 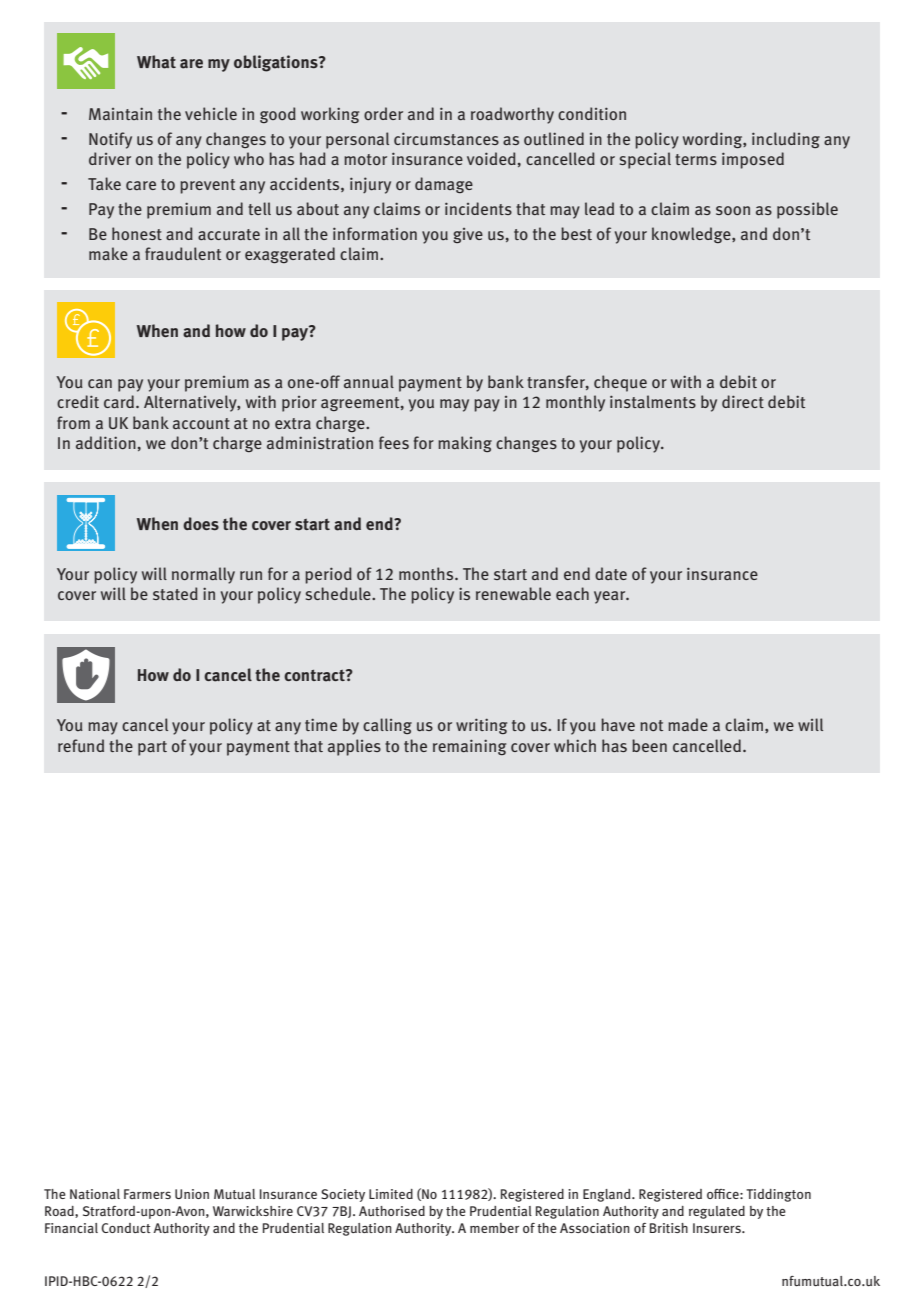 What do you see at coordinates (147, 1194) in the screenshot?
I see `Farmers` at bounding box center [147, 1194].
